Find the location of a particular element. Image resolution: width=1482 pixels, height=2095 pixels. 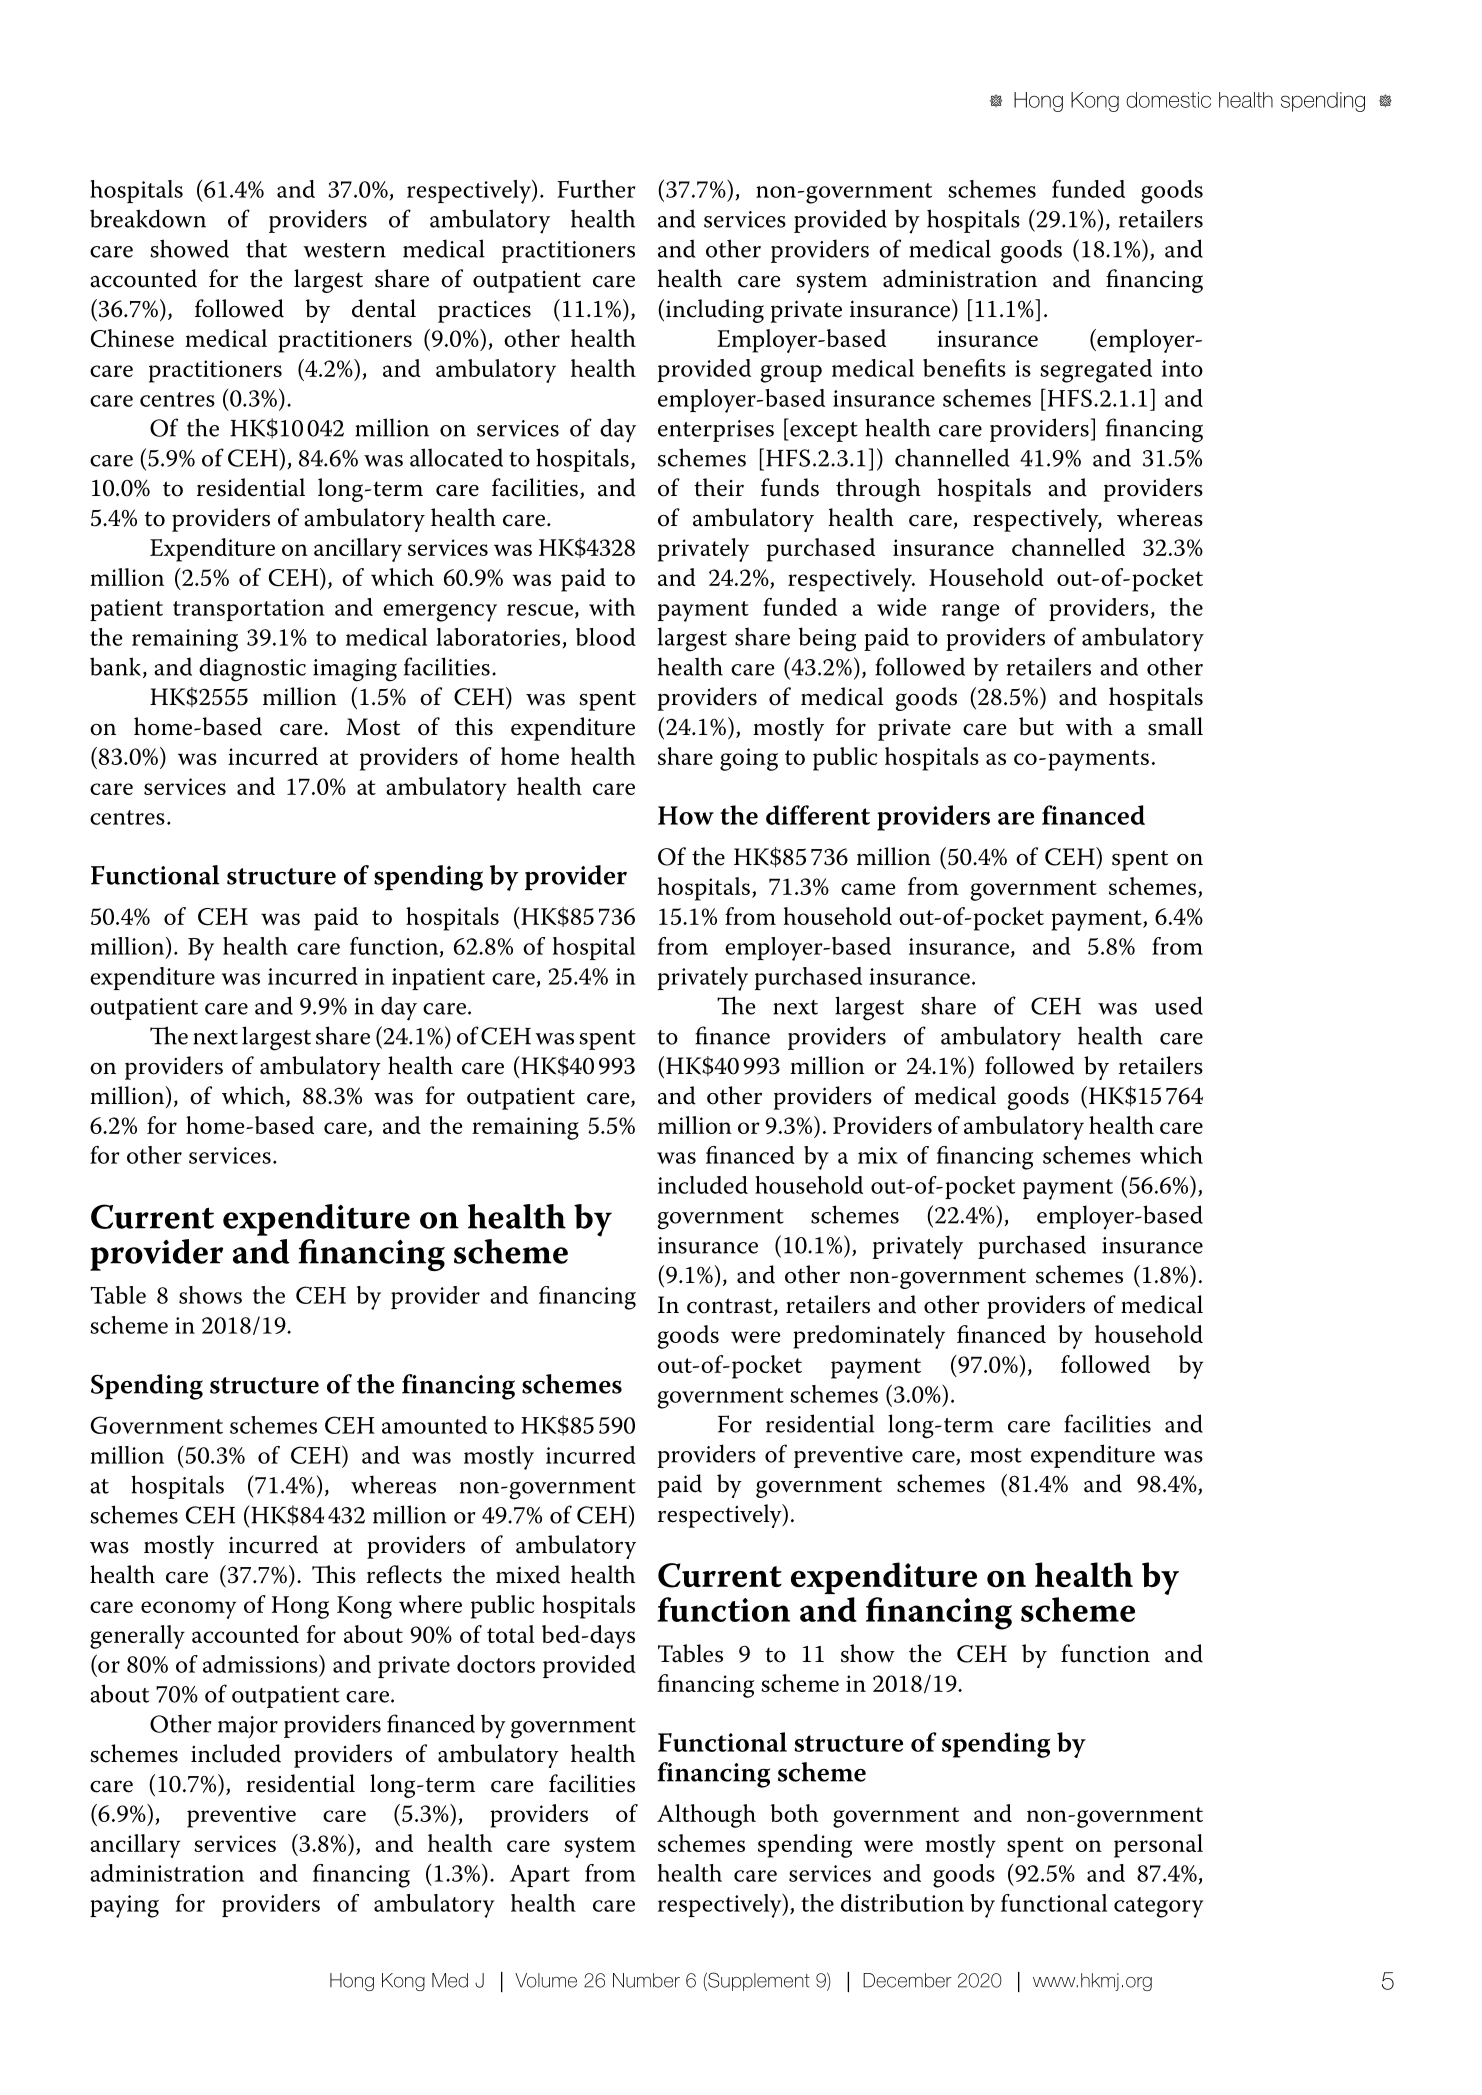

range is located at coordinates (971, 613).
